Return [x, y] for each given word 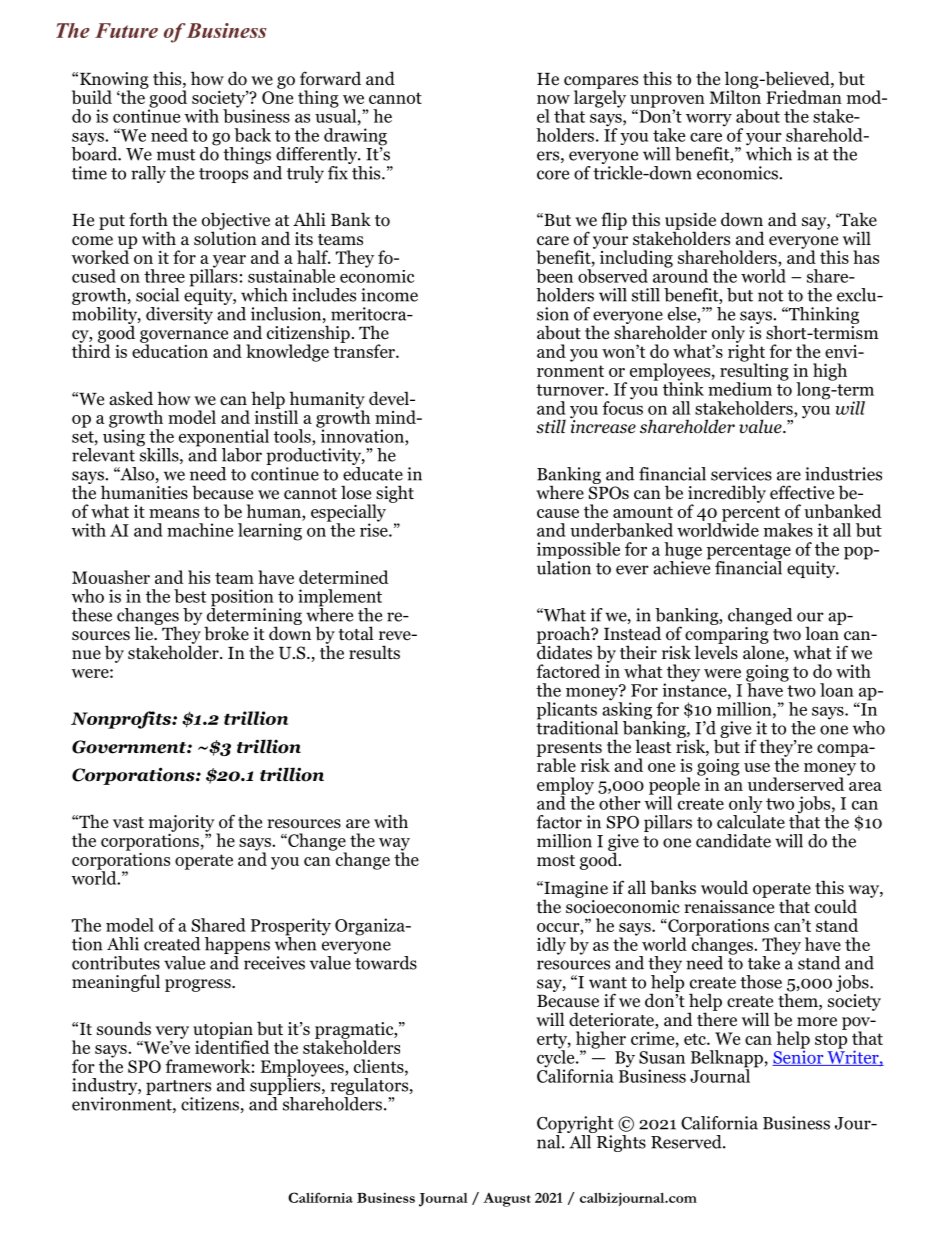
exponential [224, 439]
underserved [796, 784]
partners [178, 1089]
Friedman [804, 97]
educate [373, 472]
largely [600, 98]
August [507, 1200]
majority [183, 824]
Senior [799, 1057]
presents [570, 750]
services [741, 474]
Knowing [114, 81]
